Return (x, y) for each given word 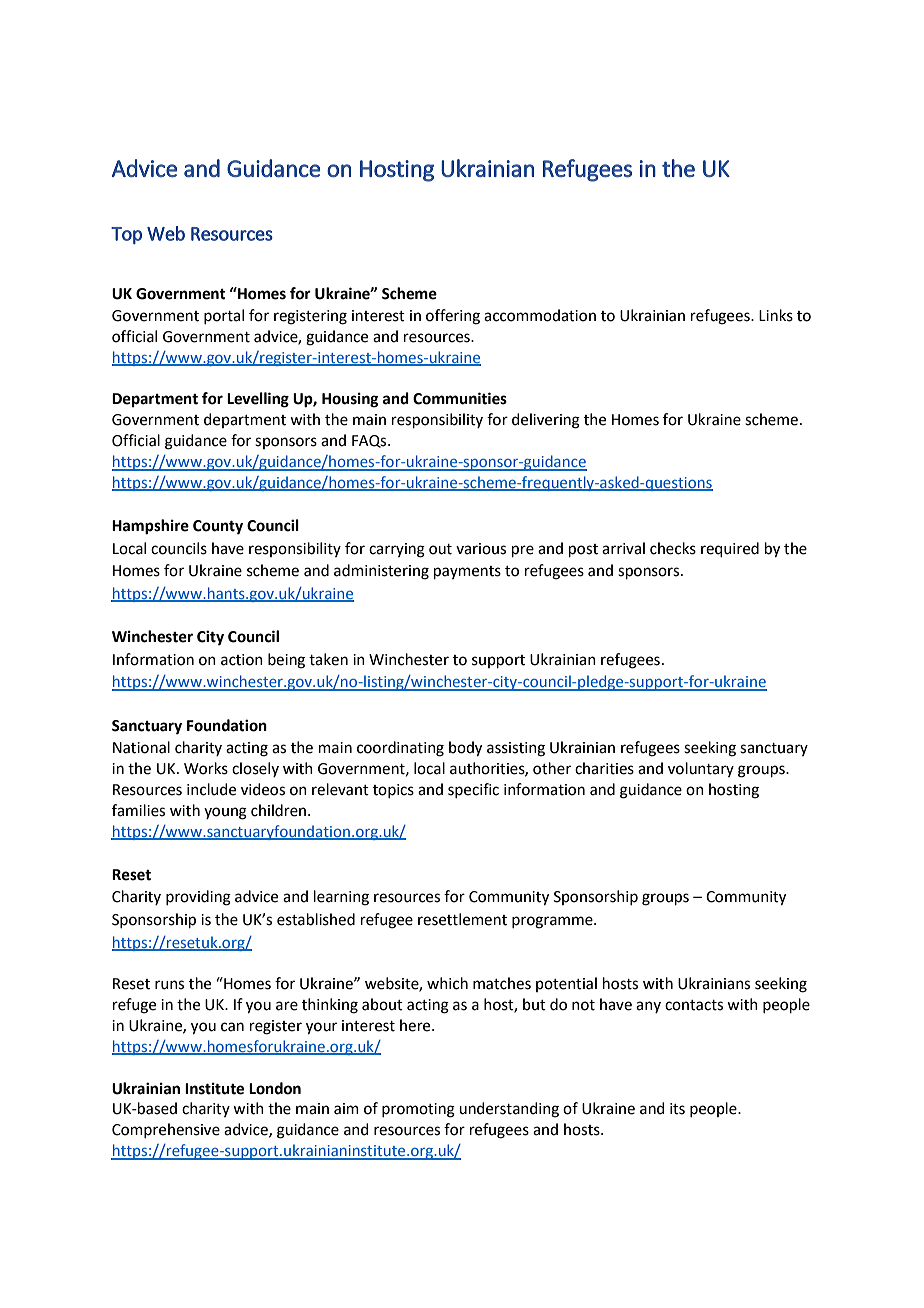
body (465, 749)
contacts (694, 1005)
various (481, 549)
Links (776, 315)
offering (453, 317)
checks (673, 548)
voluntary (701, 769)
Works (206, 768)
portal (224, 316)
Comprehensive (166, 1130)
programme (553, 922)
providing (198, 898)
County (218, 527)
